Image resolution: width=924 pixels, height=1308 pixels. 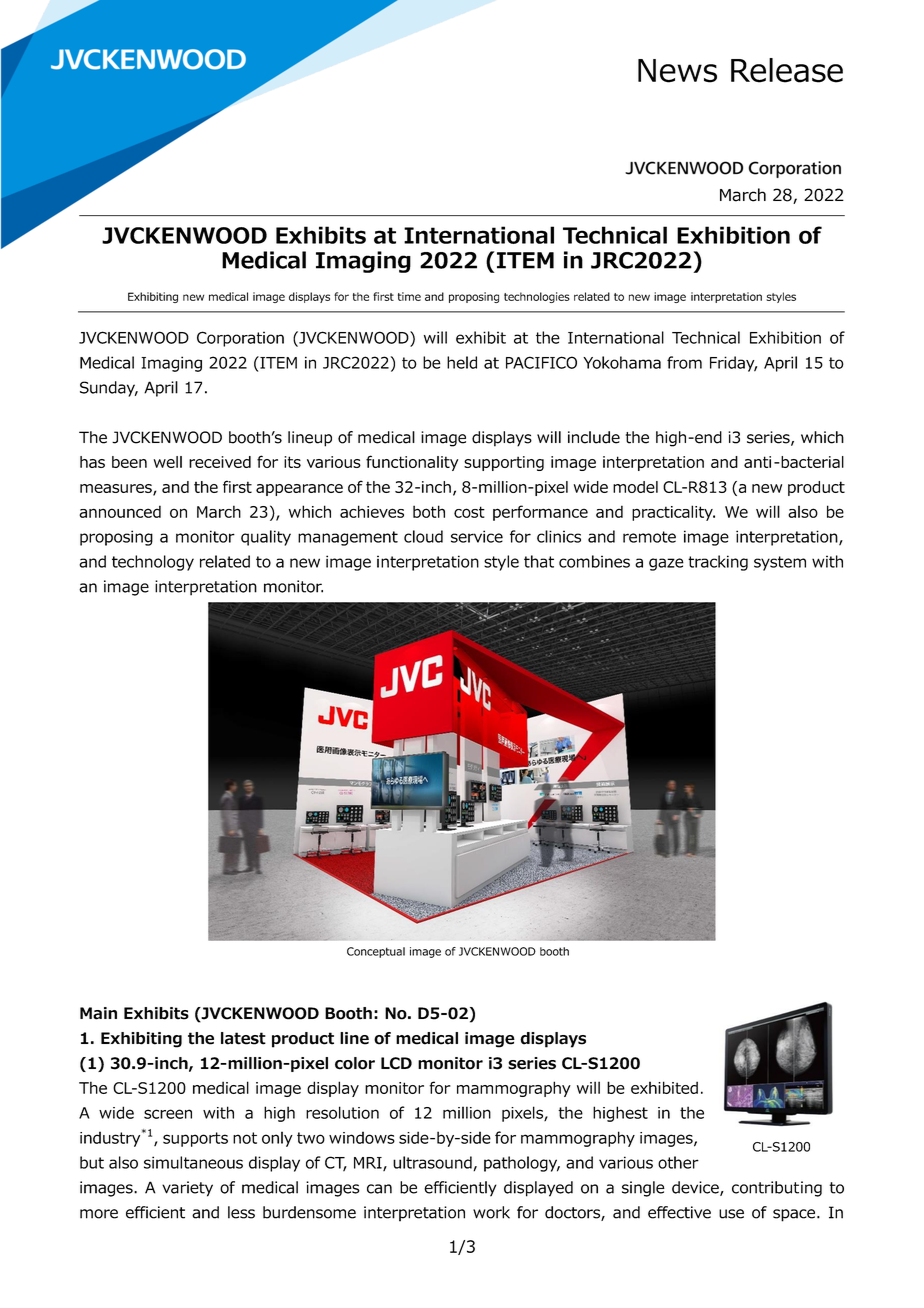 I want to click on variety, so click(x=187, y=1189).
